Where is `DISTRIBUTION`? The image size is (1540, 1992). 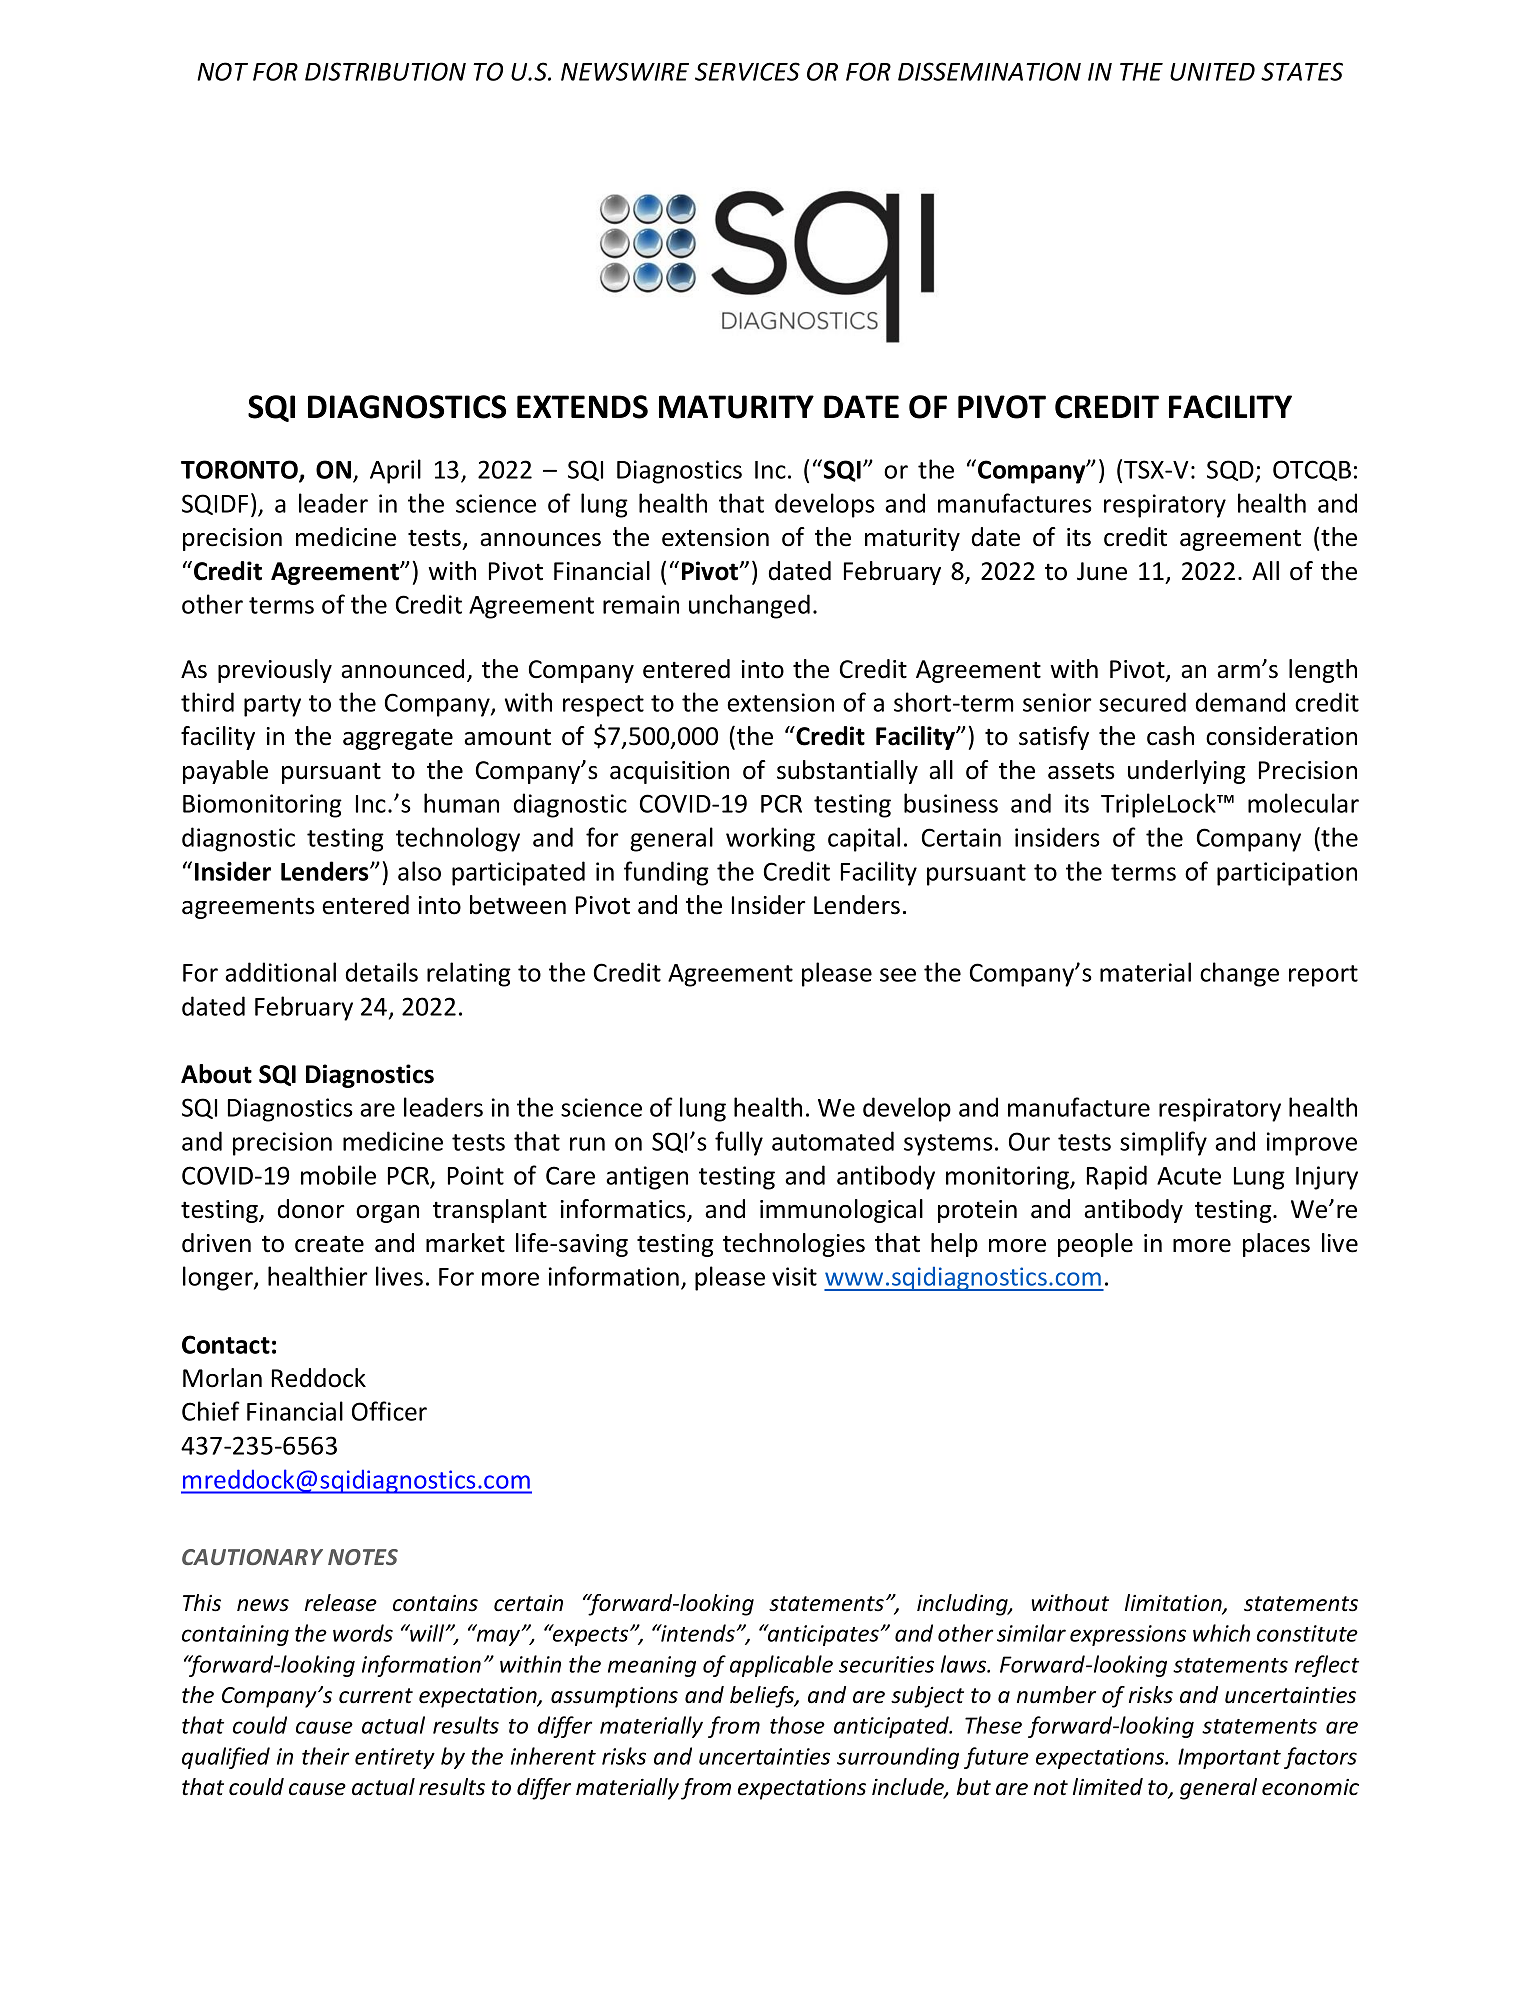
DISTRIBUTION is located at coordinates (385, 71).
